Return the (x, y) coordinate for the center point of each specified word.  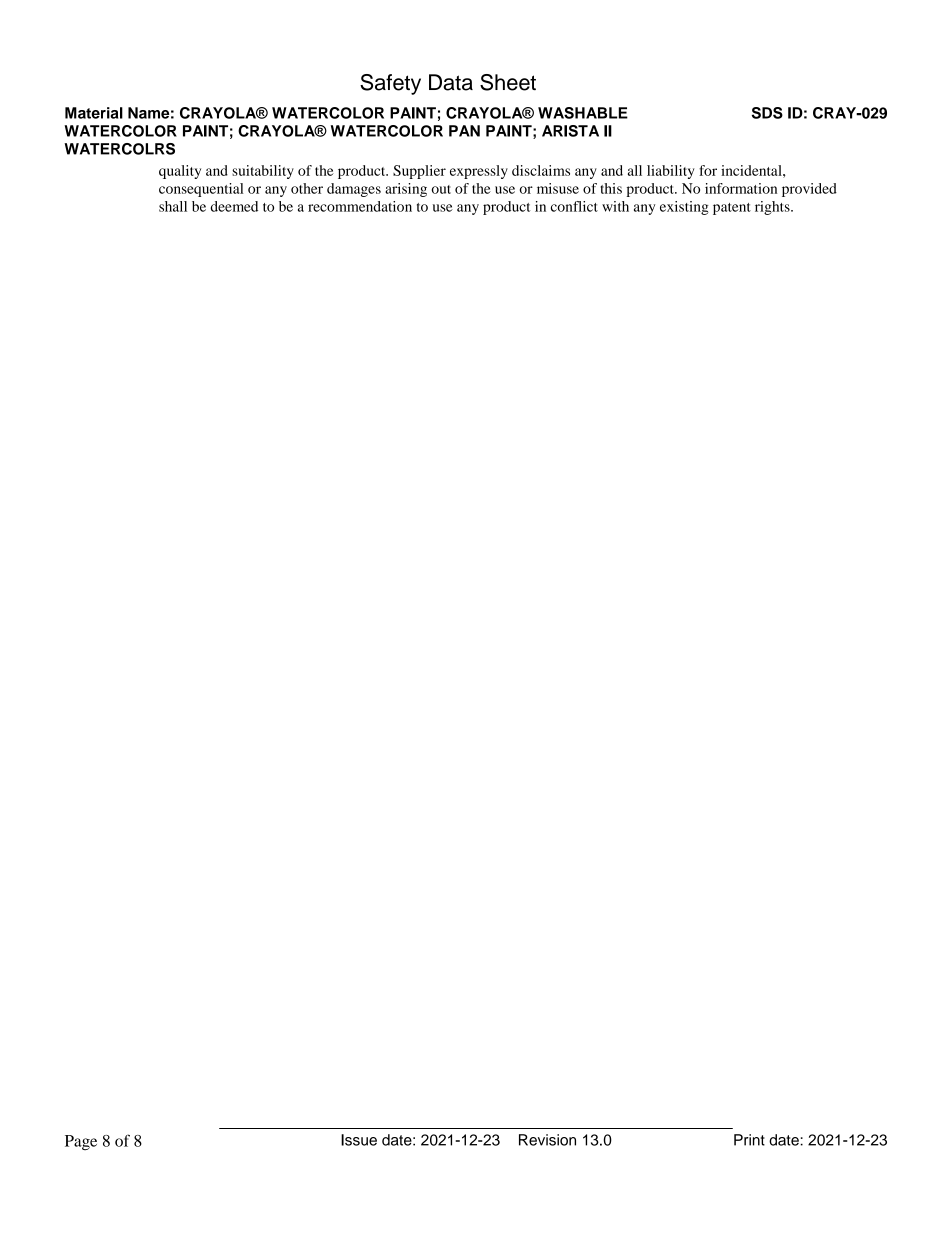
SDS (767, 113)
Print (749, 1140)
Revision (547, 1140)
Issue (359, 1140)
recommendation (360, 206)
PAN (464, 131)
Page (81, 1142)
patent (732, 209)
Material (94, 113)
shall (173, 206)
